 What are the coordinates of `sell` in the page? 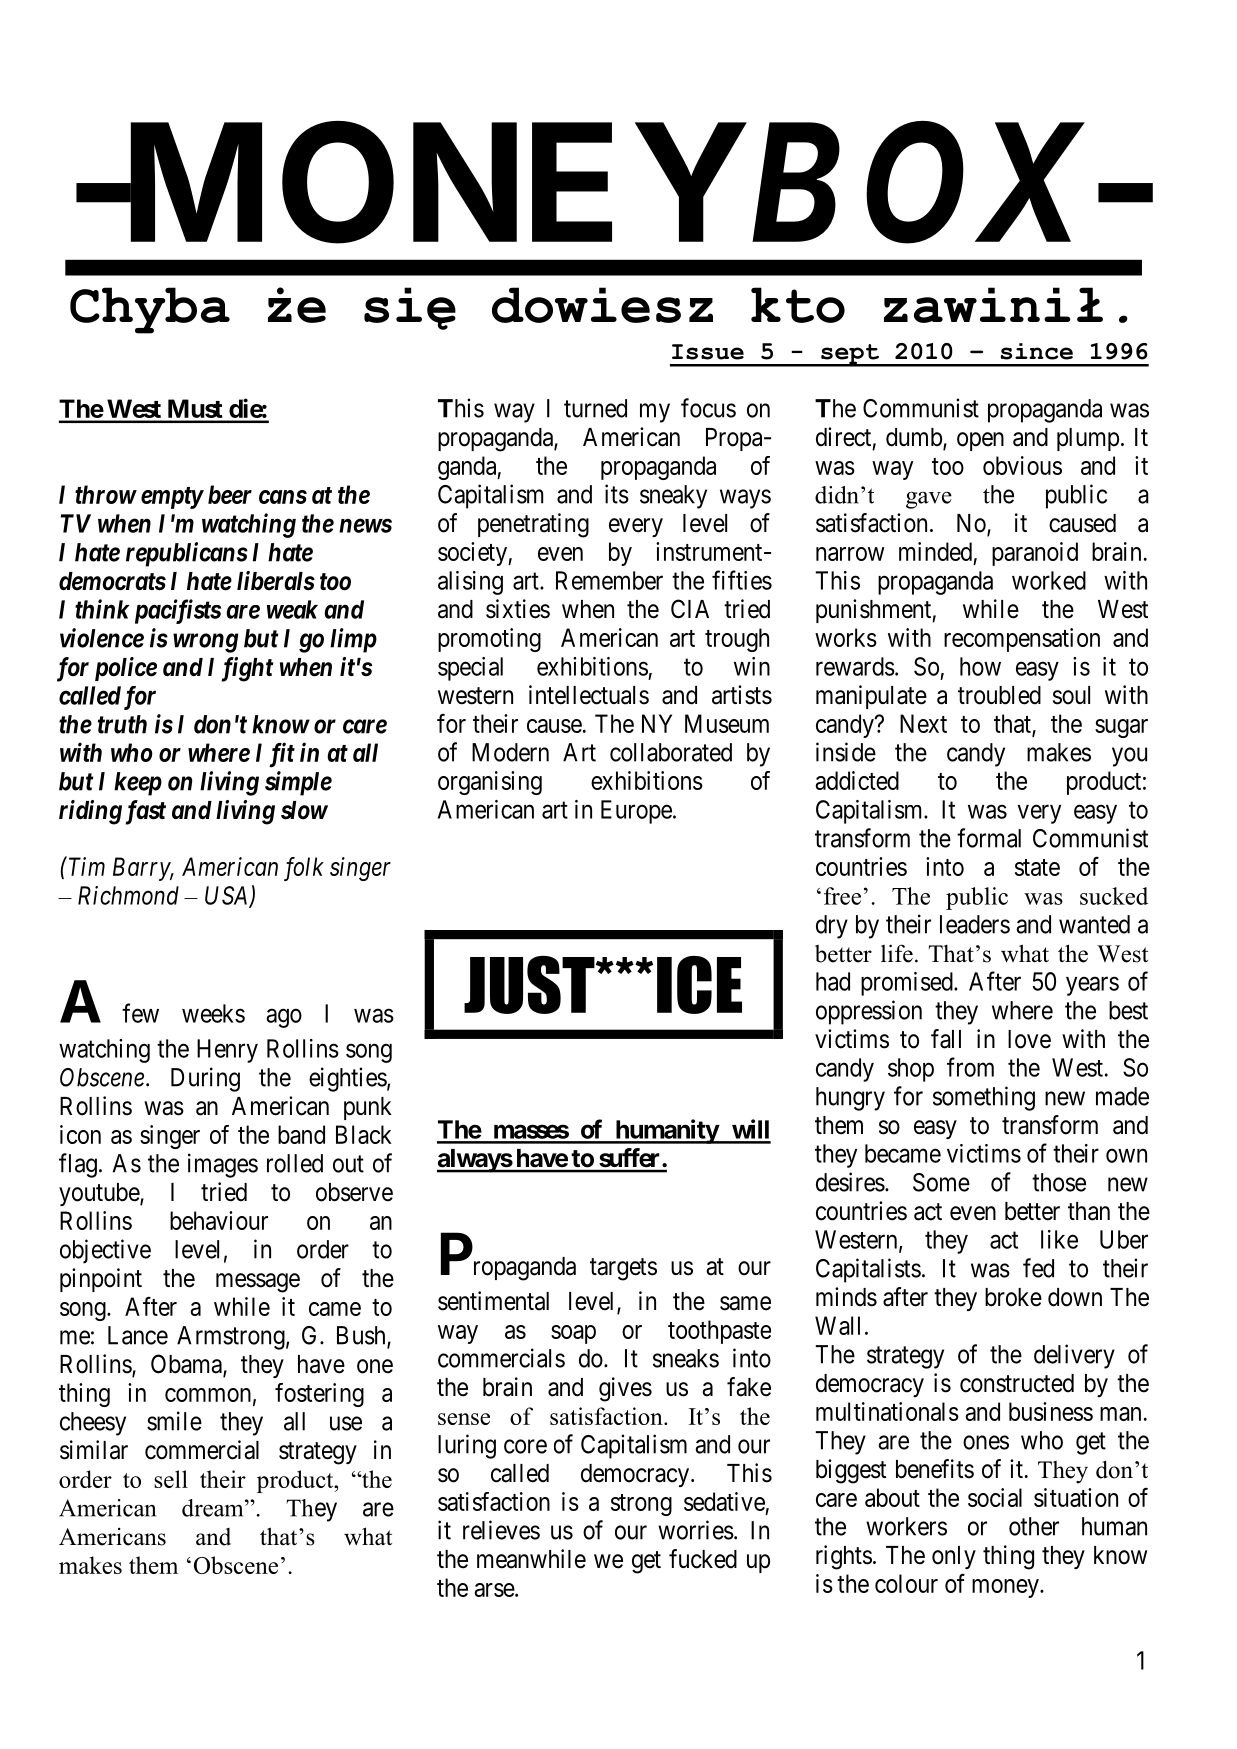 It's located at (171, 1479).
